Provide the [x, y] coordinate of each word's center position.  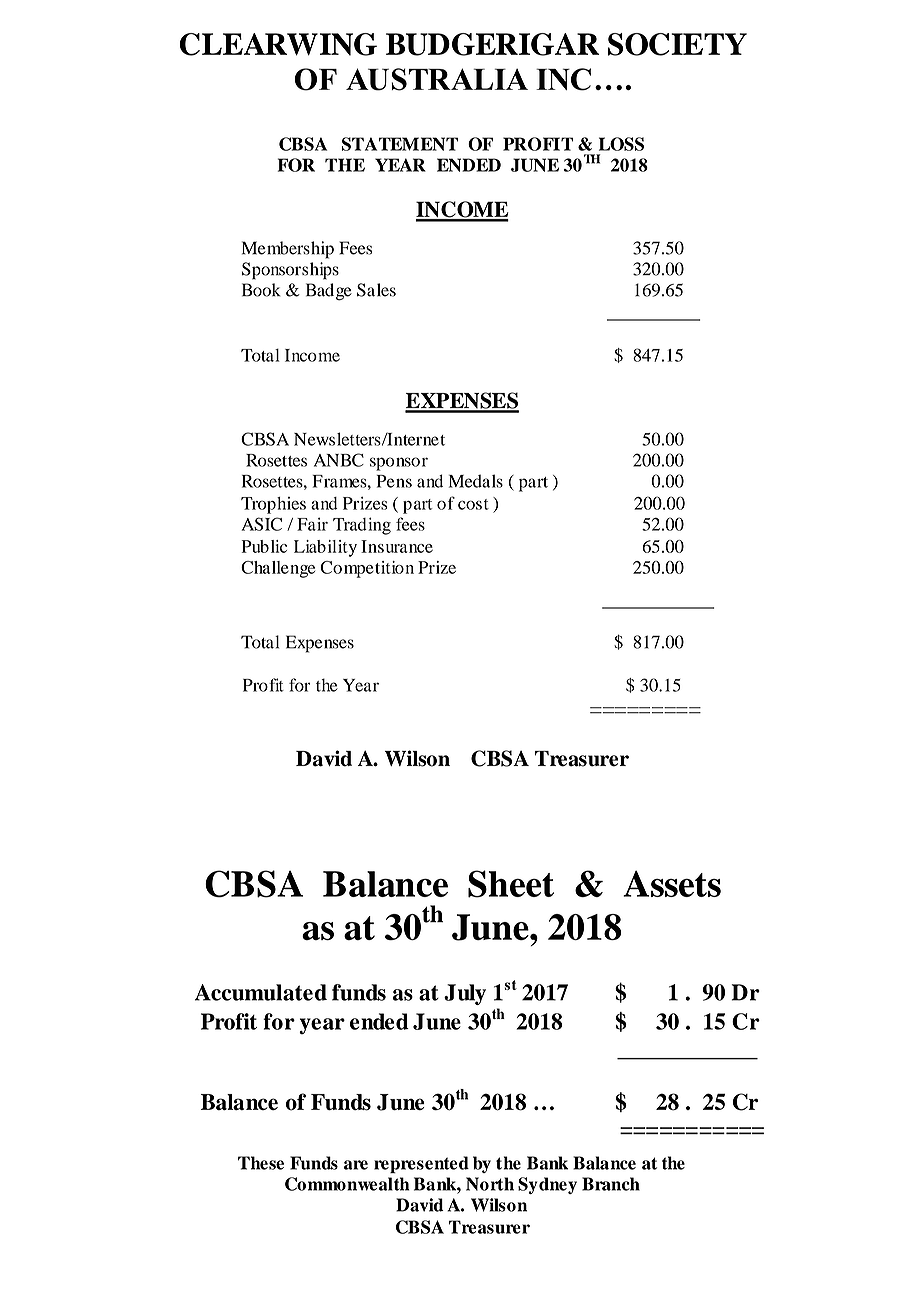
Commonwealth [347, 1184]
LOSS [621, 144]
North [490, 1184]
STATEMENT [400, 144]
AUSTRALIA [437, 79]
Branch [611, 1184]
